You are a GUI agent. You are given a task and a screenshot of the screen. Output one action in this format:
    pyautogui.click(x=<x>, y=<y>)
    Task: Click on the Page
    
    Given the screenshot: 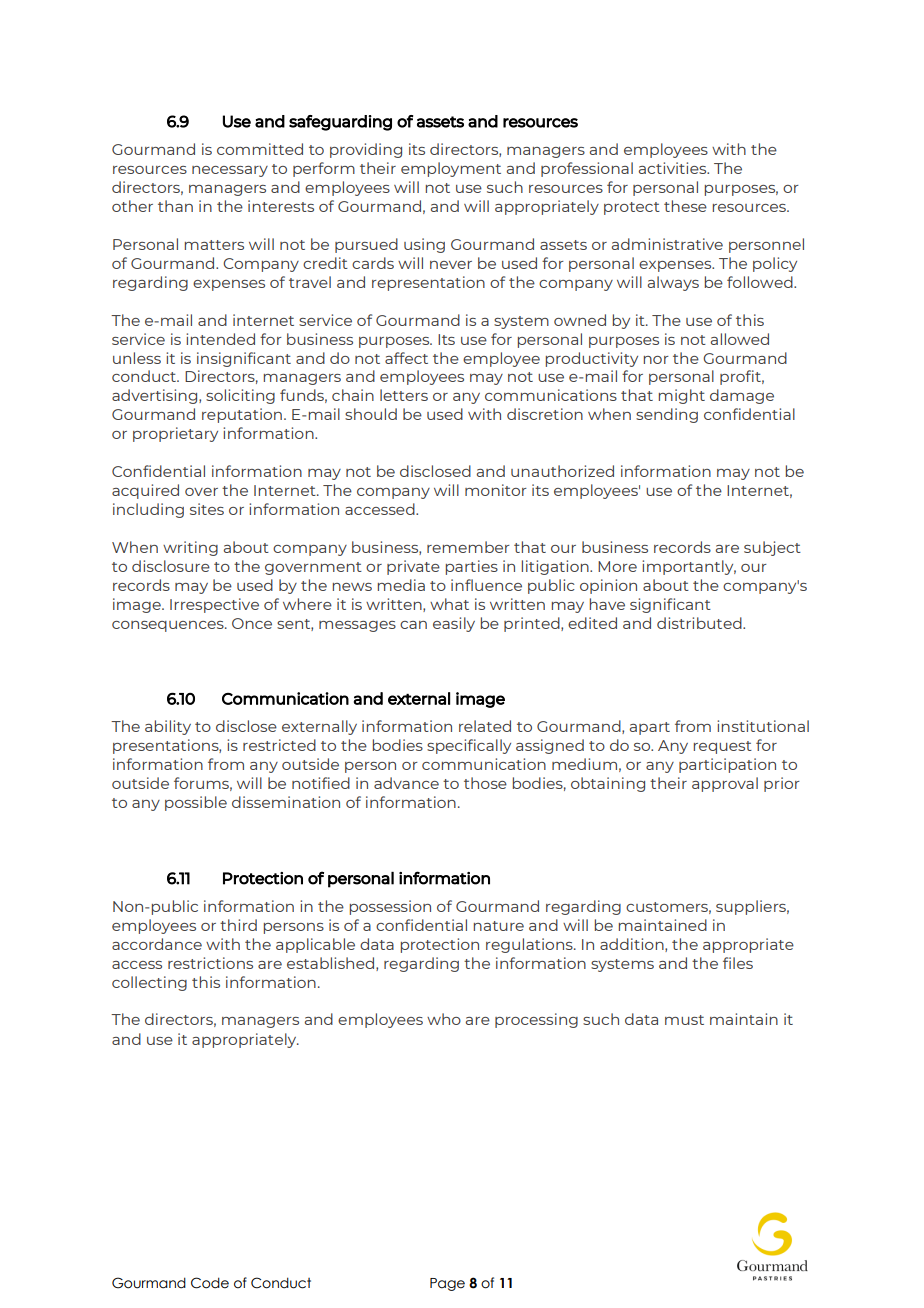 What is the action you would take?
    pyautogui.click(x=447, y=1284)
